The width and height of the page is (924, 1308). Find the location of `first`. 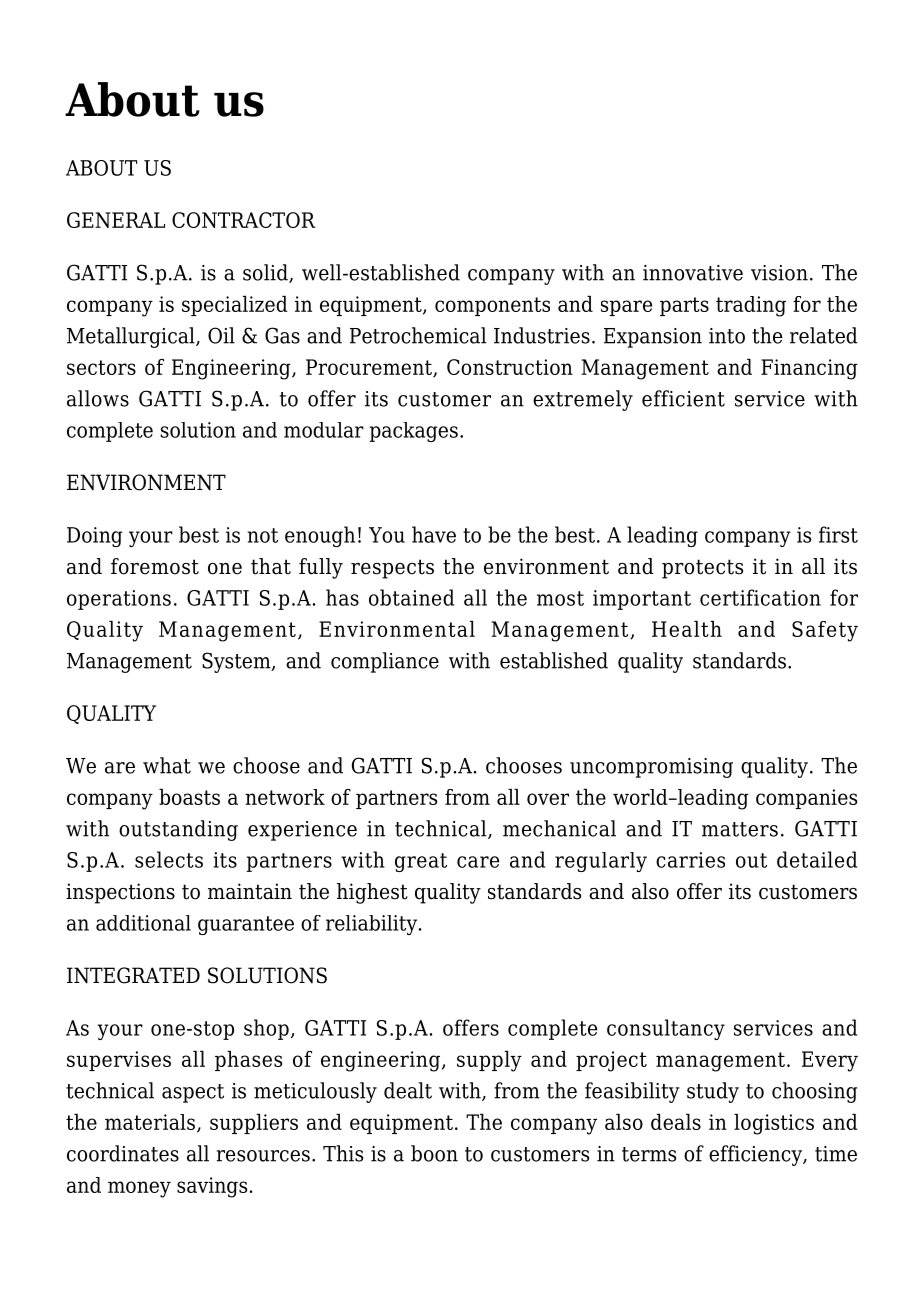

first is located at coordinates (838, 534).
